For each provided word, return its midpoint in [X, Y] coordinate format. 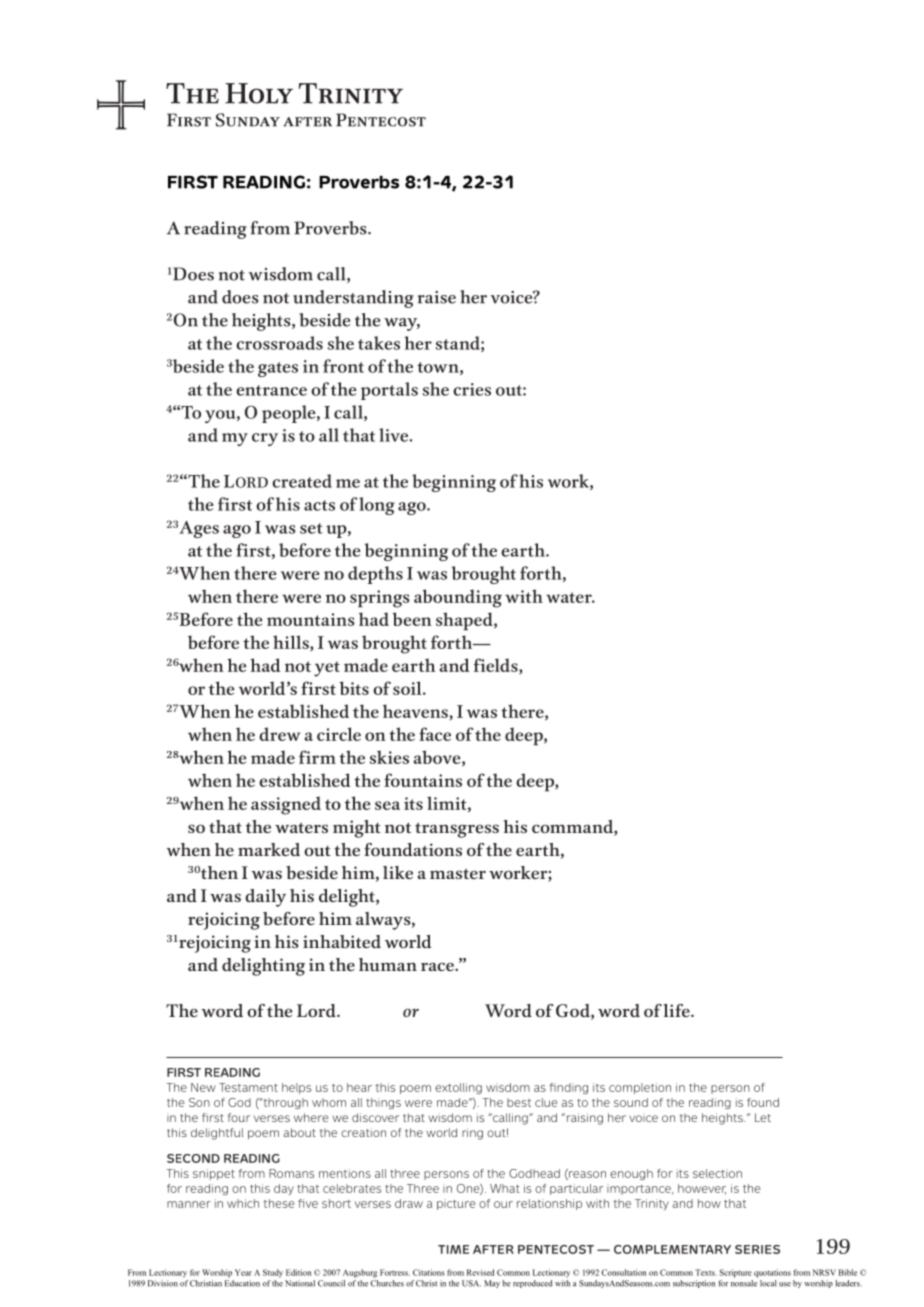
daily [265, 898]
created [302, 481]
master [458, 873]
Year [243, 1272]
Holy [259, 93]
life [677, 1010]
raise [437, 297]
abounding [458, 598]
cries [472, 389]
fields [497, 666]
